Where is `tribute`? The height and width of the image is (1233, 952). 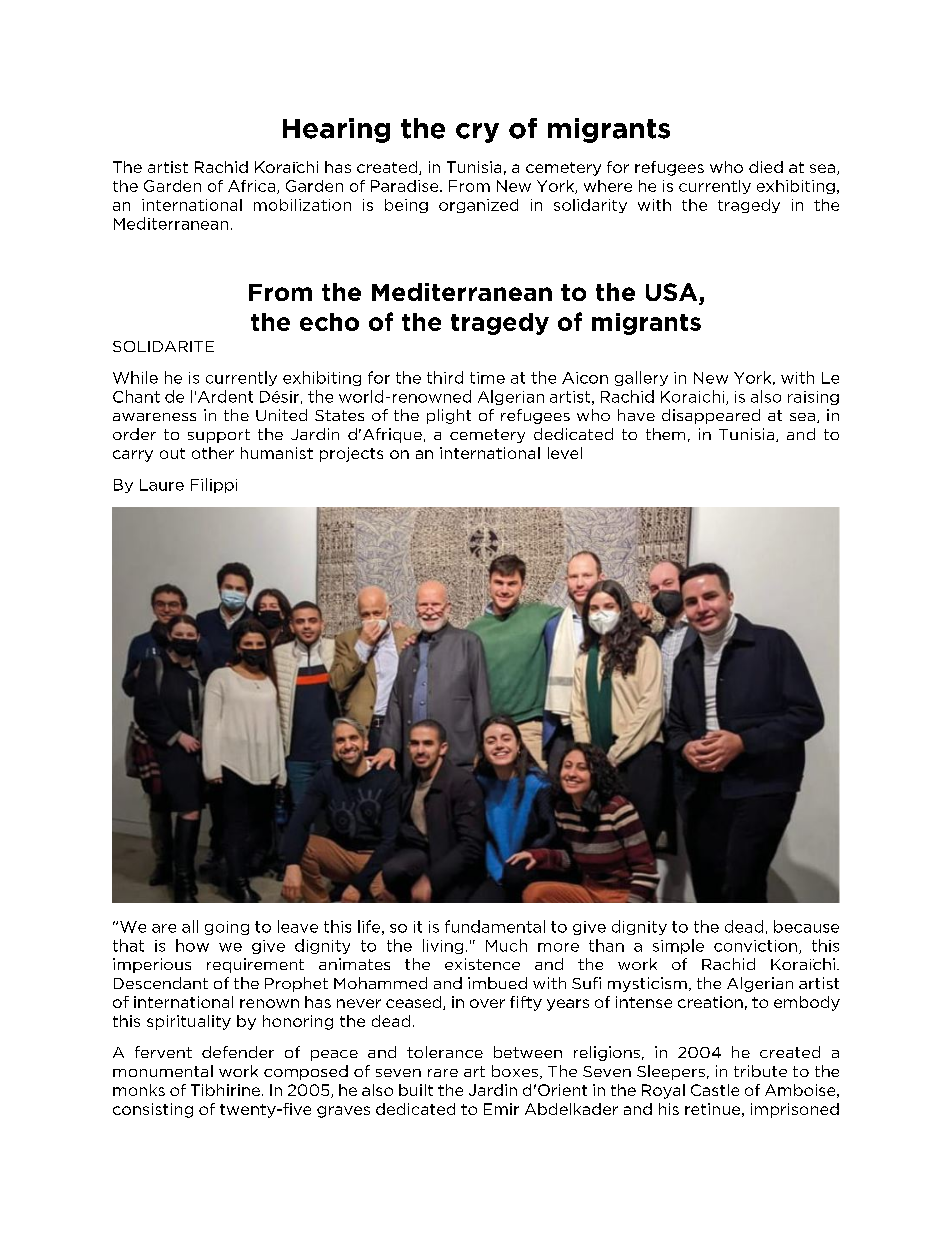 tribute is located at coordinates (760, 1071).
